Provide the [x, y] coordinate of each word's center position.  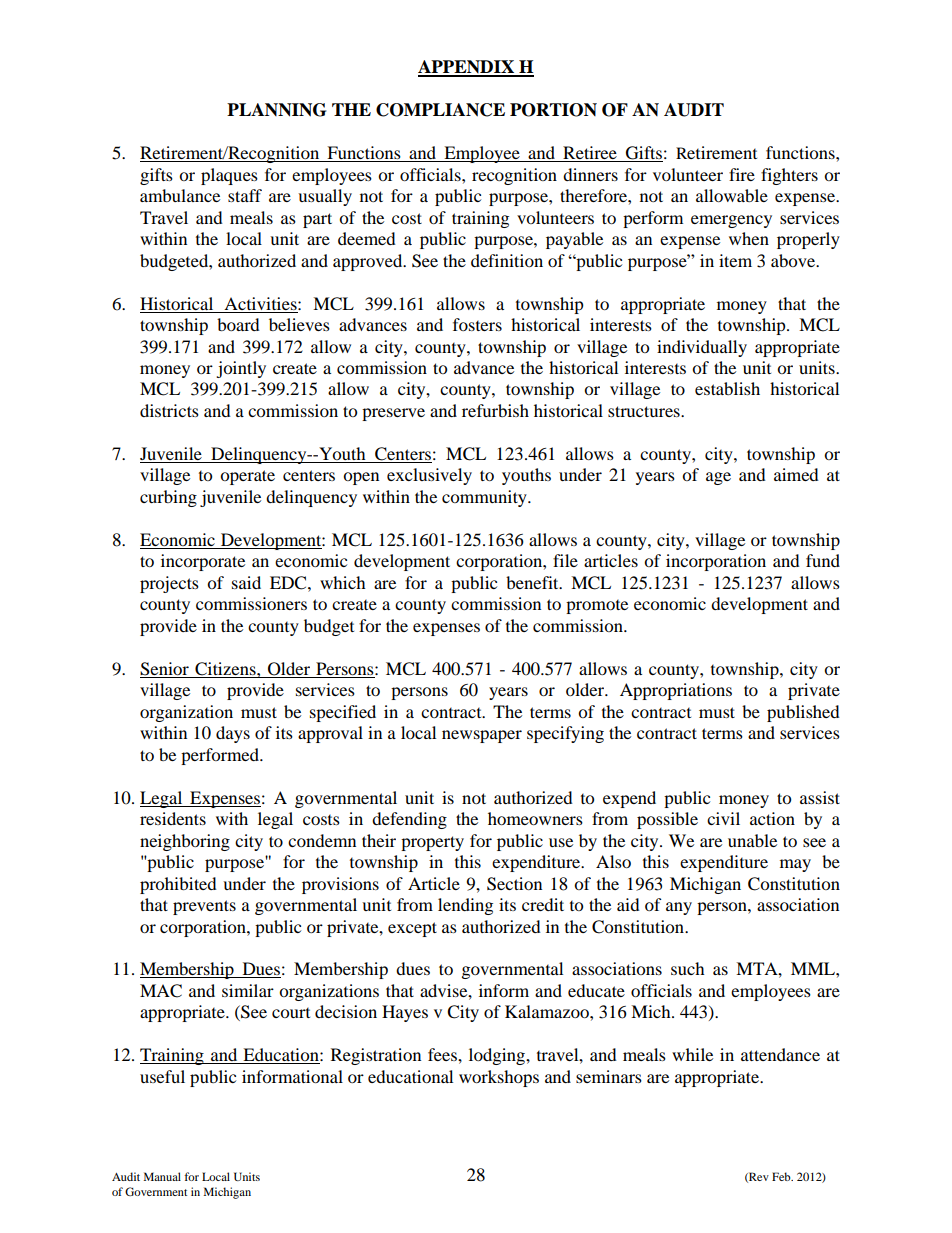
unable [752, 840]
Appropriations [676, 691]
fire [742, 174]
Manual [162, 1176]
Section [514, 884]
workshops [499, 1078]
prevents [204, 907]
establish [727, 388]
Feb [782, 1176]
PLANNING [276, 110]
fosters [477, 324]
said [246, 582]
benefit [533, 582]
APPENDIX [467, 68]
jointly [241, 369]
